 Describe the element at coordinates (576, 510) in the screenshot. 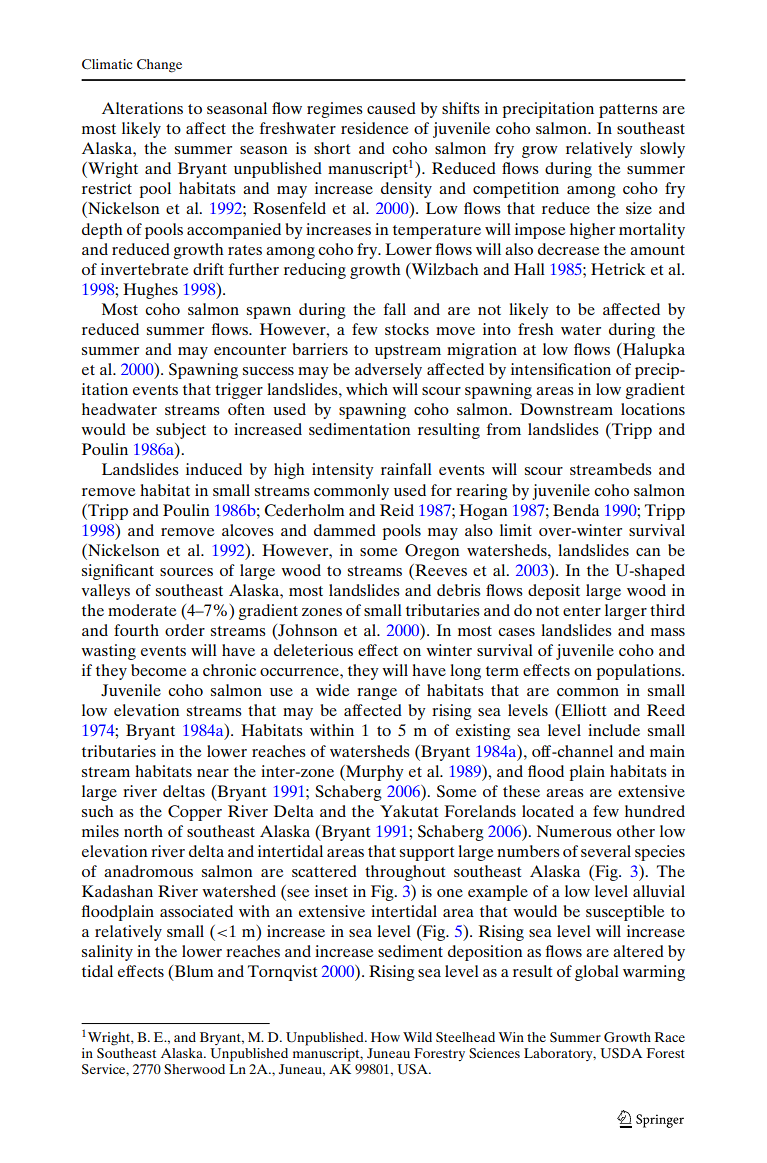

I see `Benda` at that location.
